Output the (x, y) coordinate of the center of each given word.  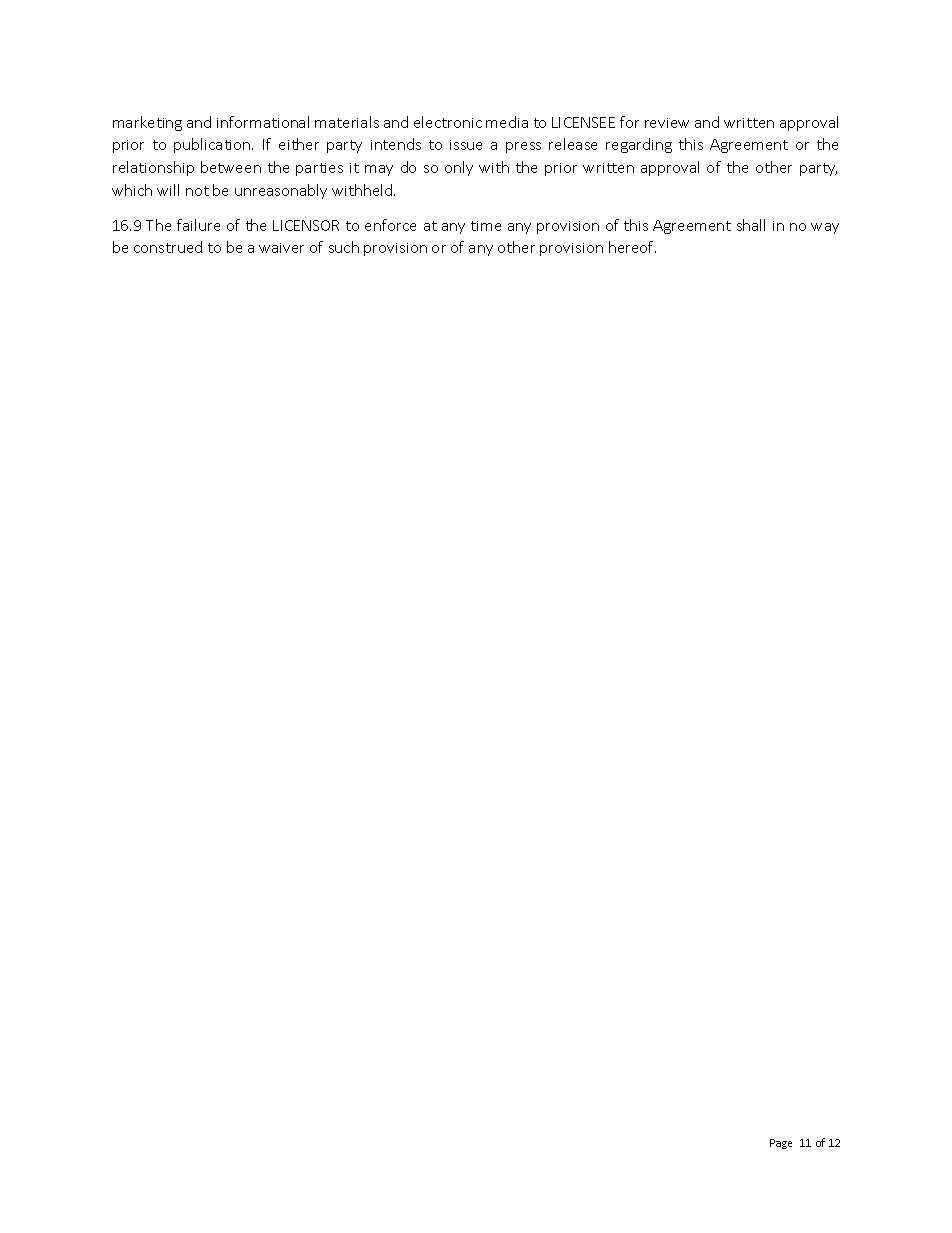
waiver (281, 248)
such (344, 247)
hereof (632, 247)
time (486, 226)
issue (466, 145)
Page (781, 1144)
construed (168, 247)
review (667, 123)
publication (213, 145)
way (825, 228)
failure (198, 225)
